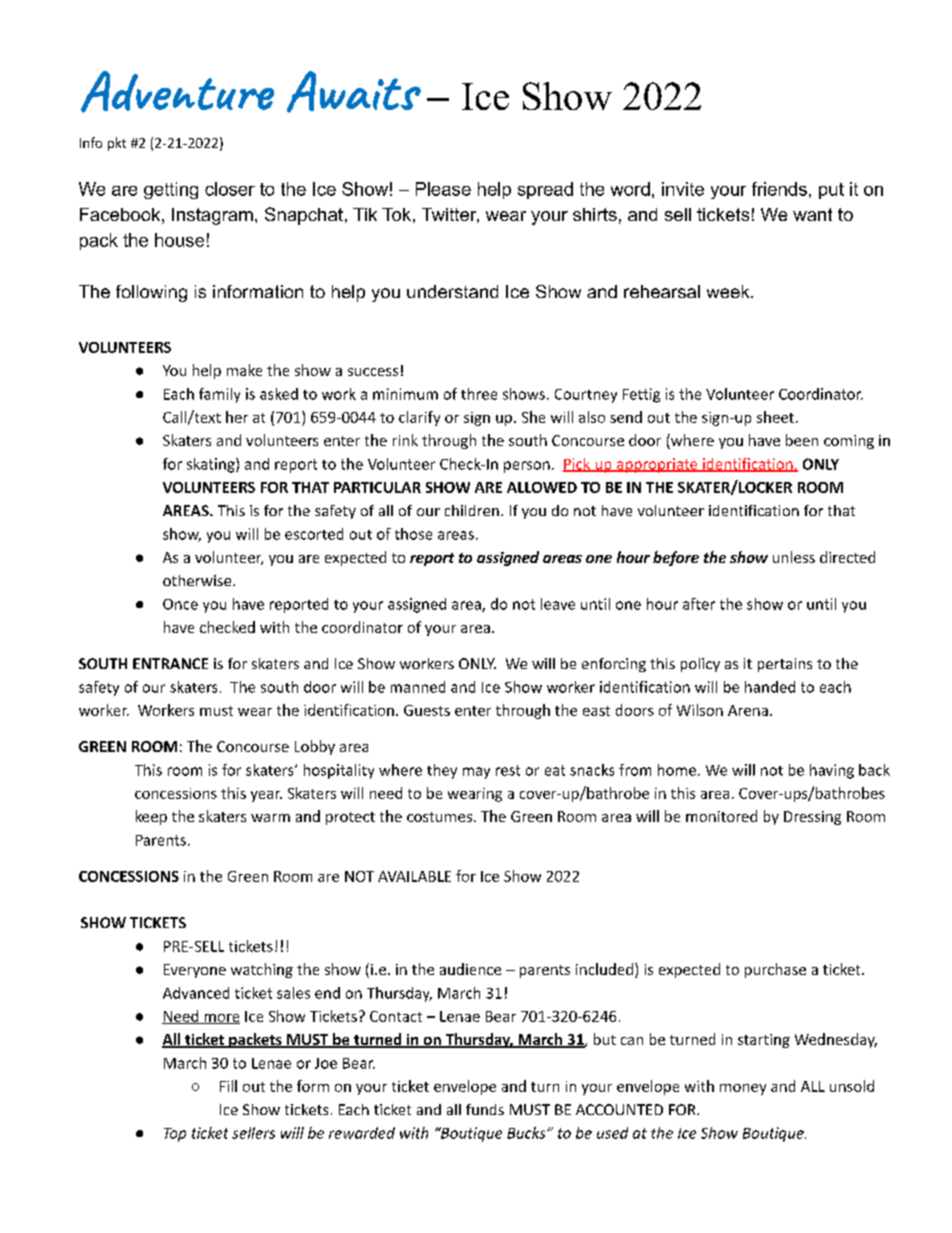 Image resolution: width=952 pixels, height=1233 pixels. Describe the element at coordinates (443, 189) in the image. I see `Please` at that location.
